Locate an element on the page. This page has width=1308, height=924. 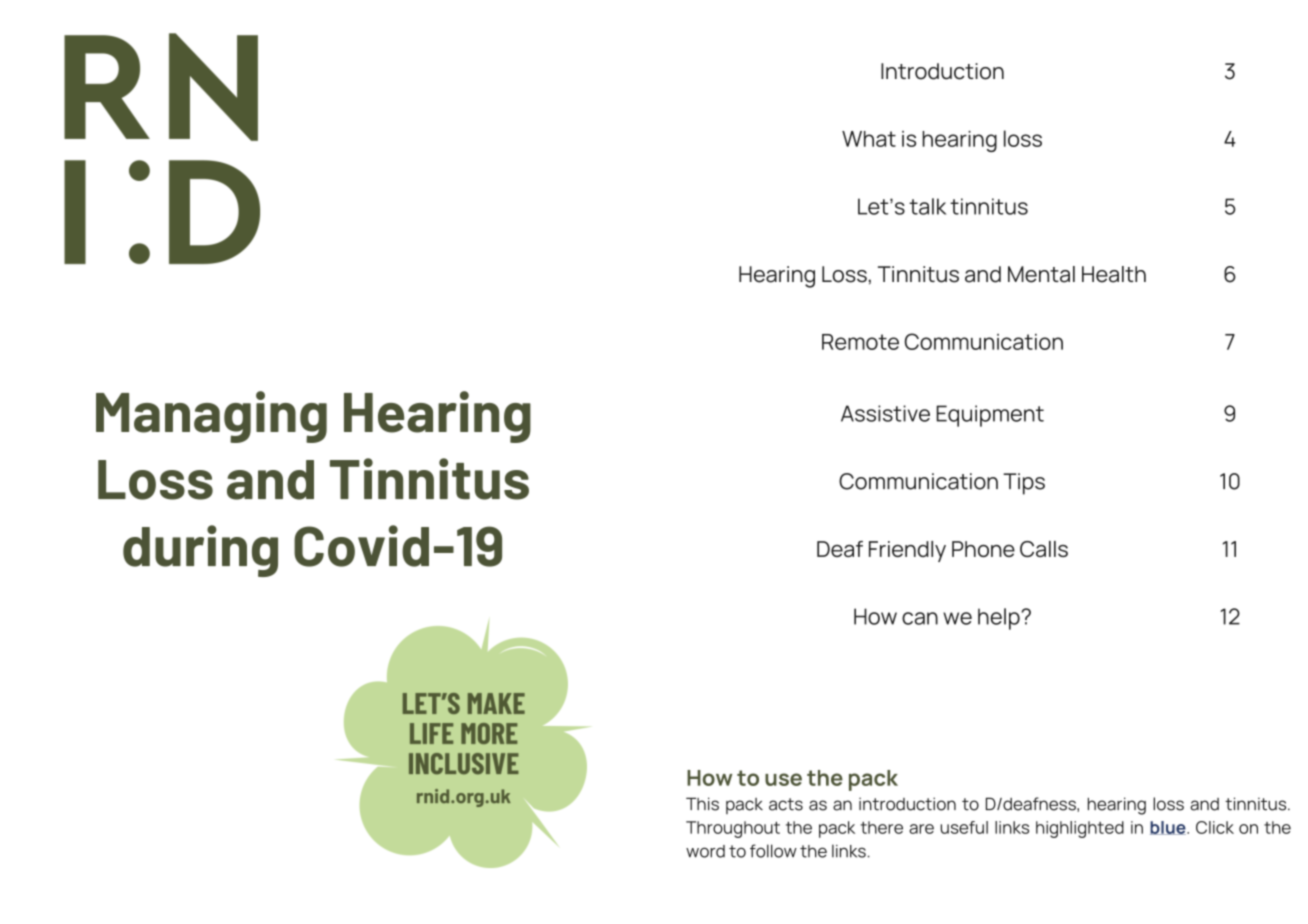
Throughout is located at coordinates (733, 829).
